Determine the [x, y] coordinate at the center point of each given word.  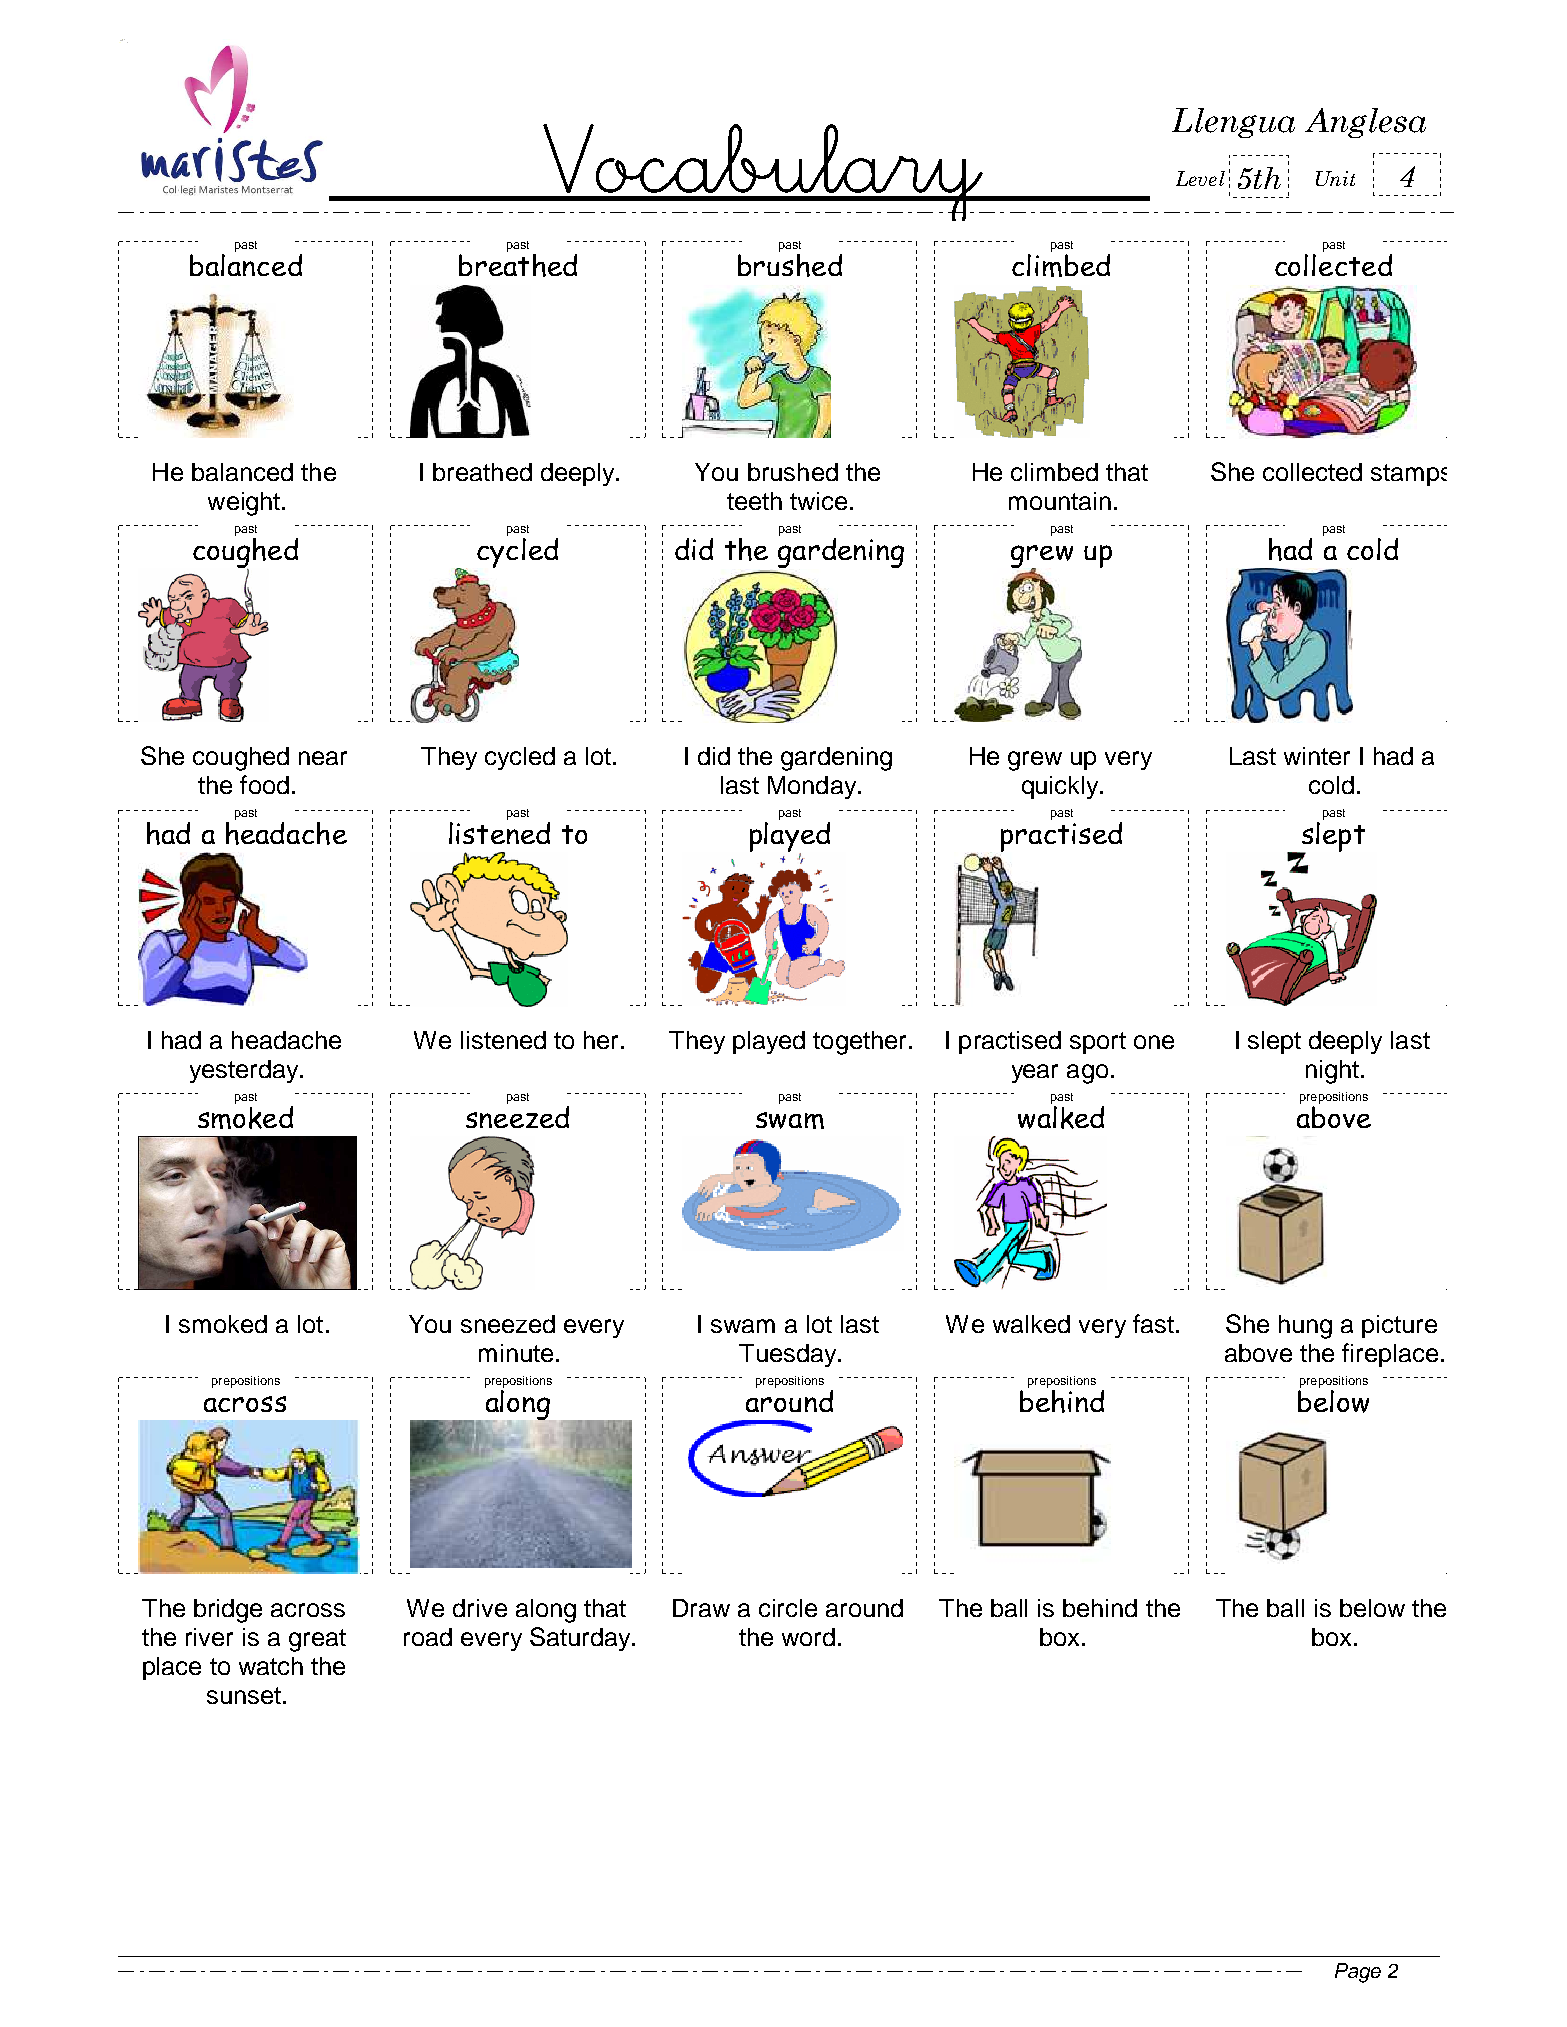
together [859, 1043]
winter [1317, 756]
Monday [813, 787]
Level [1200, 178]
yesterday [245, 1071]
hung [1305, 1327]
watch [271, 1666]
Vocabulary [763, 172]
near [323, 758]
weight [244, 504]
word [808, 1637]
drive [480, 1608]
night [1332, 1072]
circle [788, 1608]
